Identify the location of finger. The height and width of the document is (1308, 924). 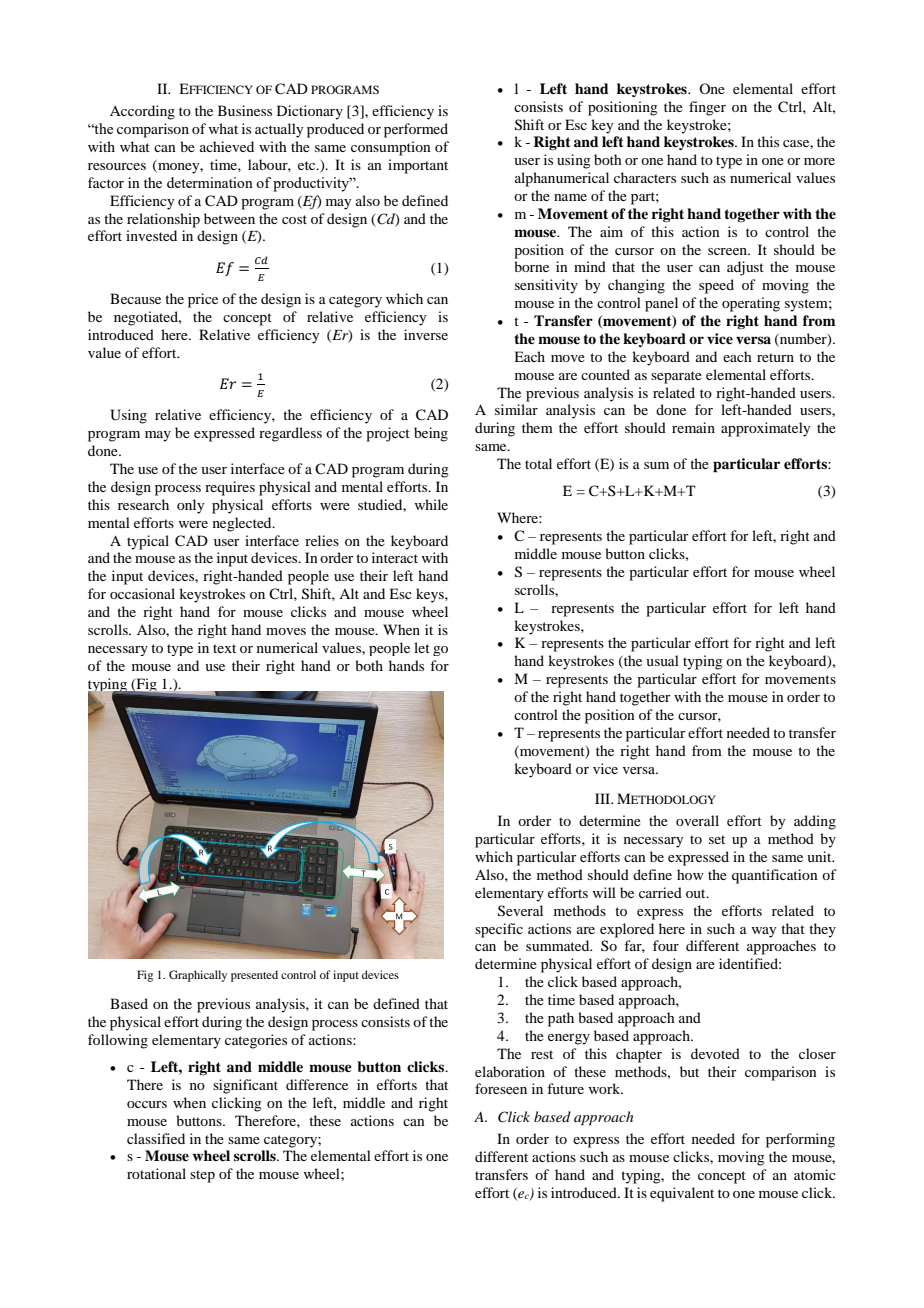
(707, 108).
